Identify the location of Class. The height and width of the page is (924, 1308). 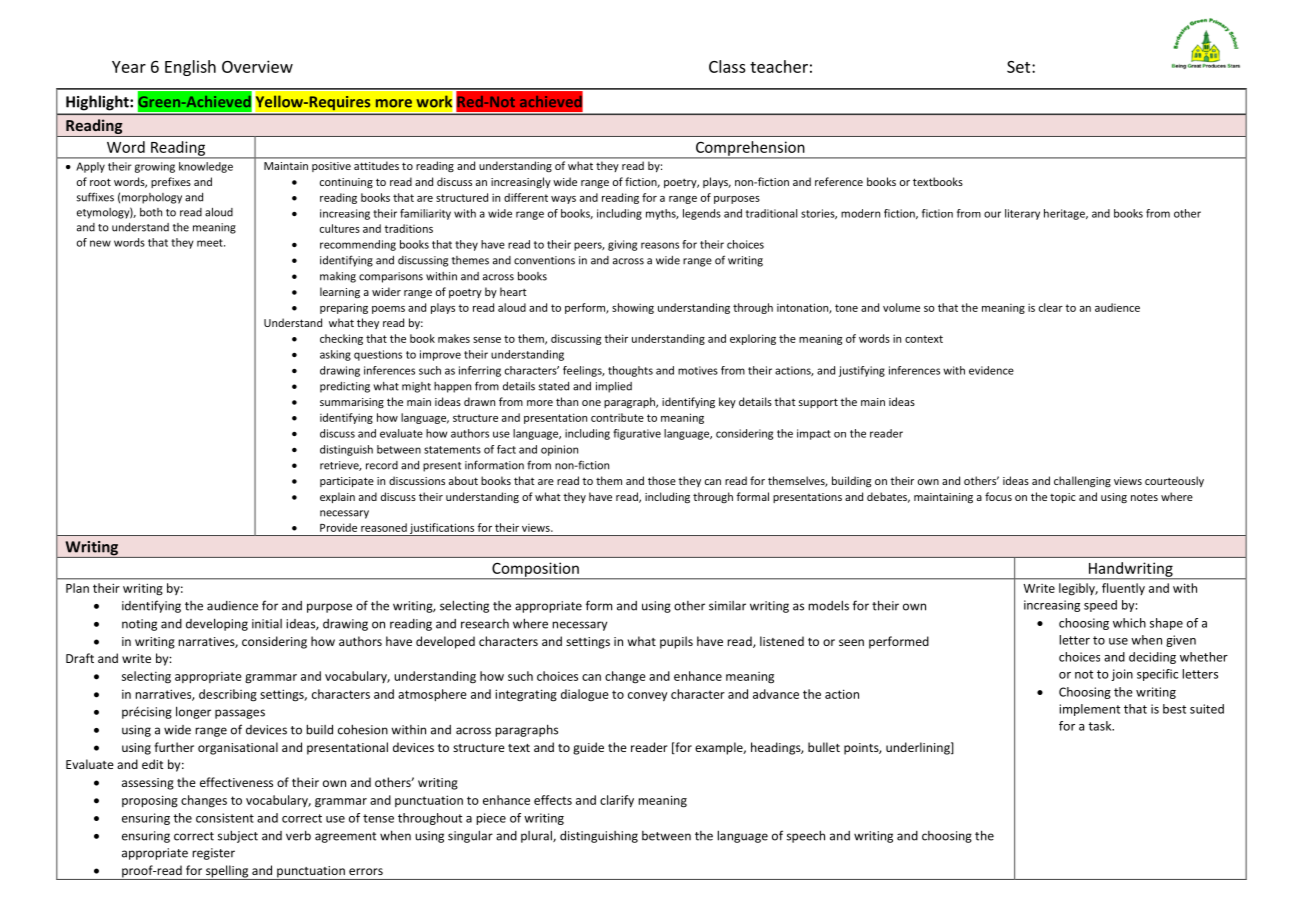
(727, 66).
